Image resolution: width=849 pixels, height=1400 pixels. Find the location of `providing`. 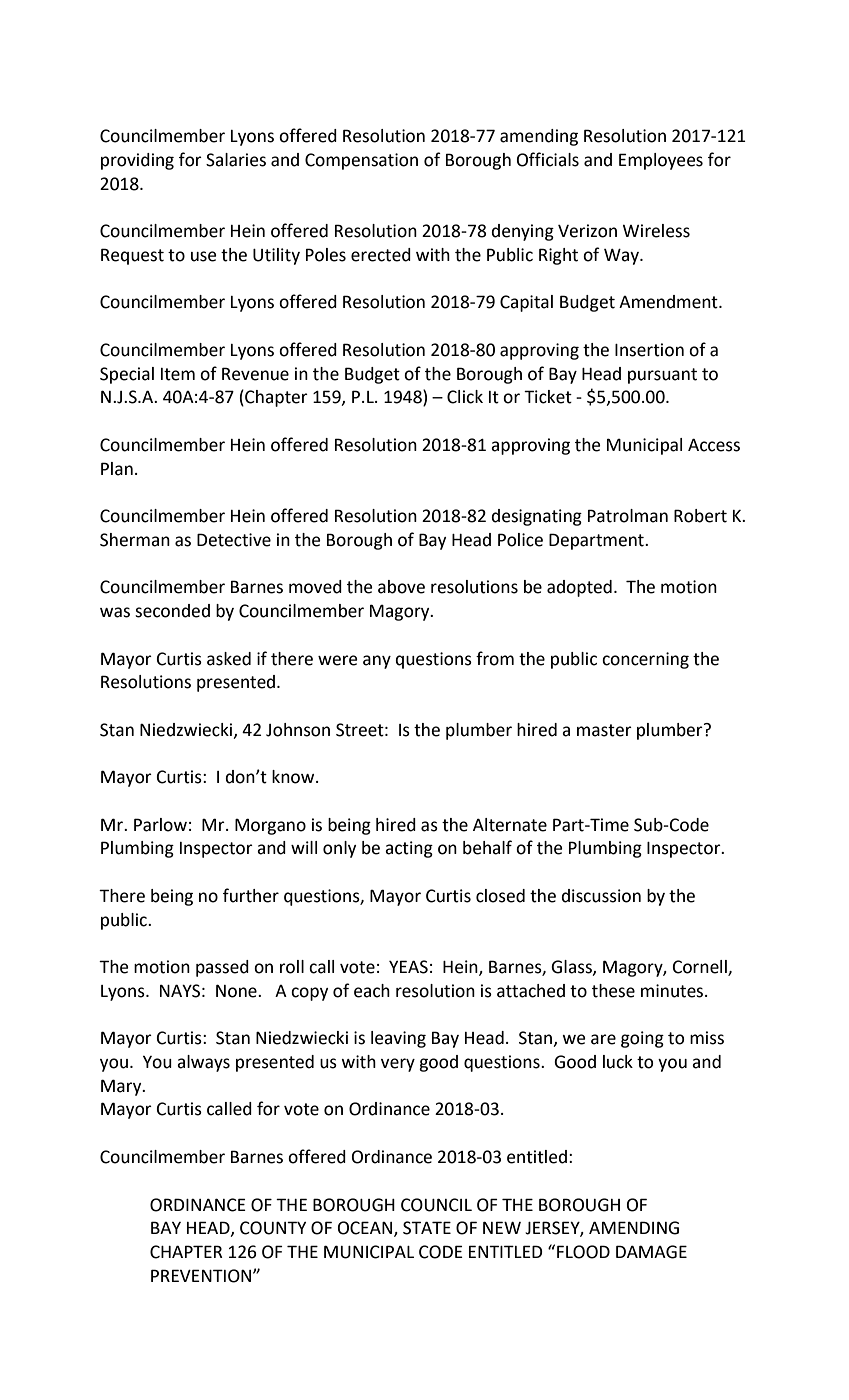

providing is located at coordinates (137, 161).
